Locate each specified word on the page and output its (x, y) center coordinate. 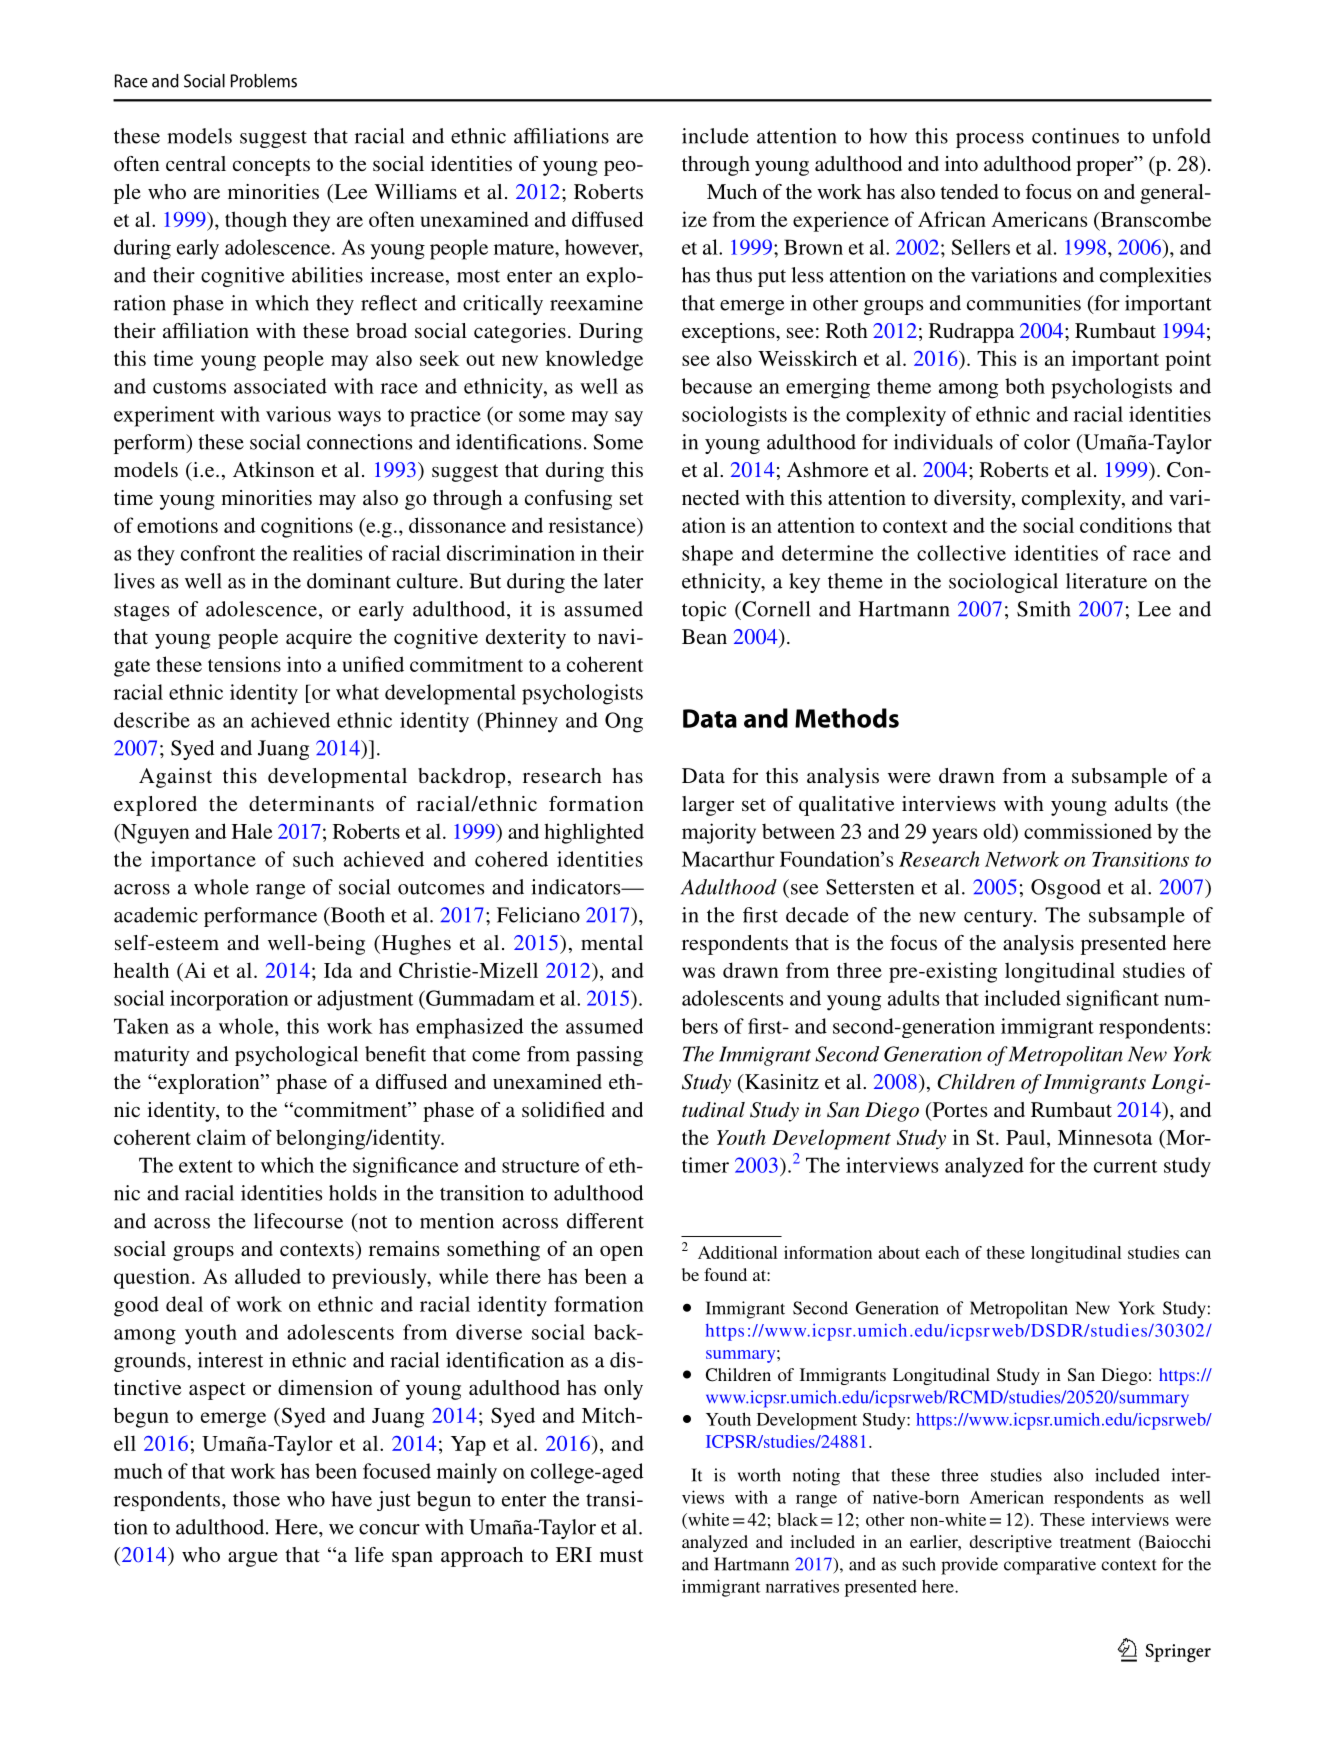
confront (218, 553)
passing (609, 1056)
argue (253, 1559)
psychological (296, 1056)
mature (525, 248)
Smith (1044, 609)
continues (1075, 136)
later (623, 581)
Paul (1027, 1137)
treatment (1095, 1542)
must (621, 1555)
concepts (271, 167)
